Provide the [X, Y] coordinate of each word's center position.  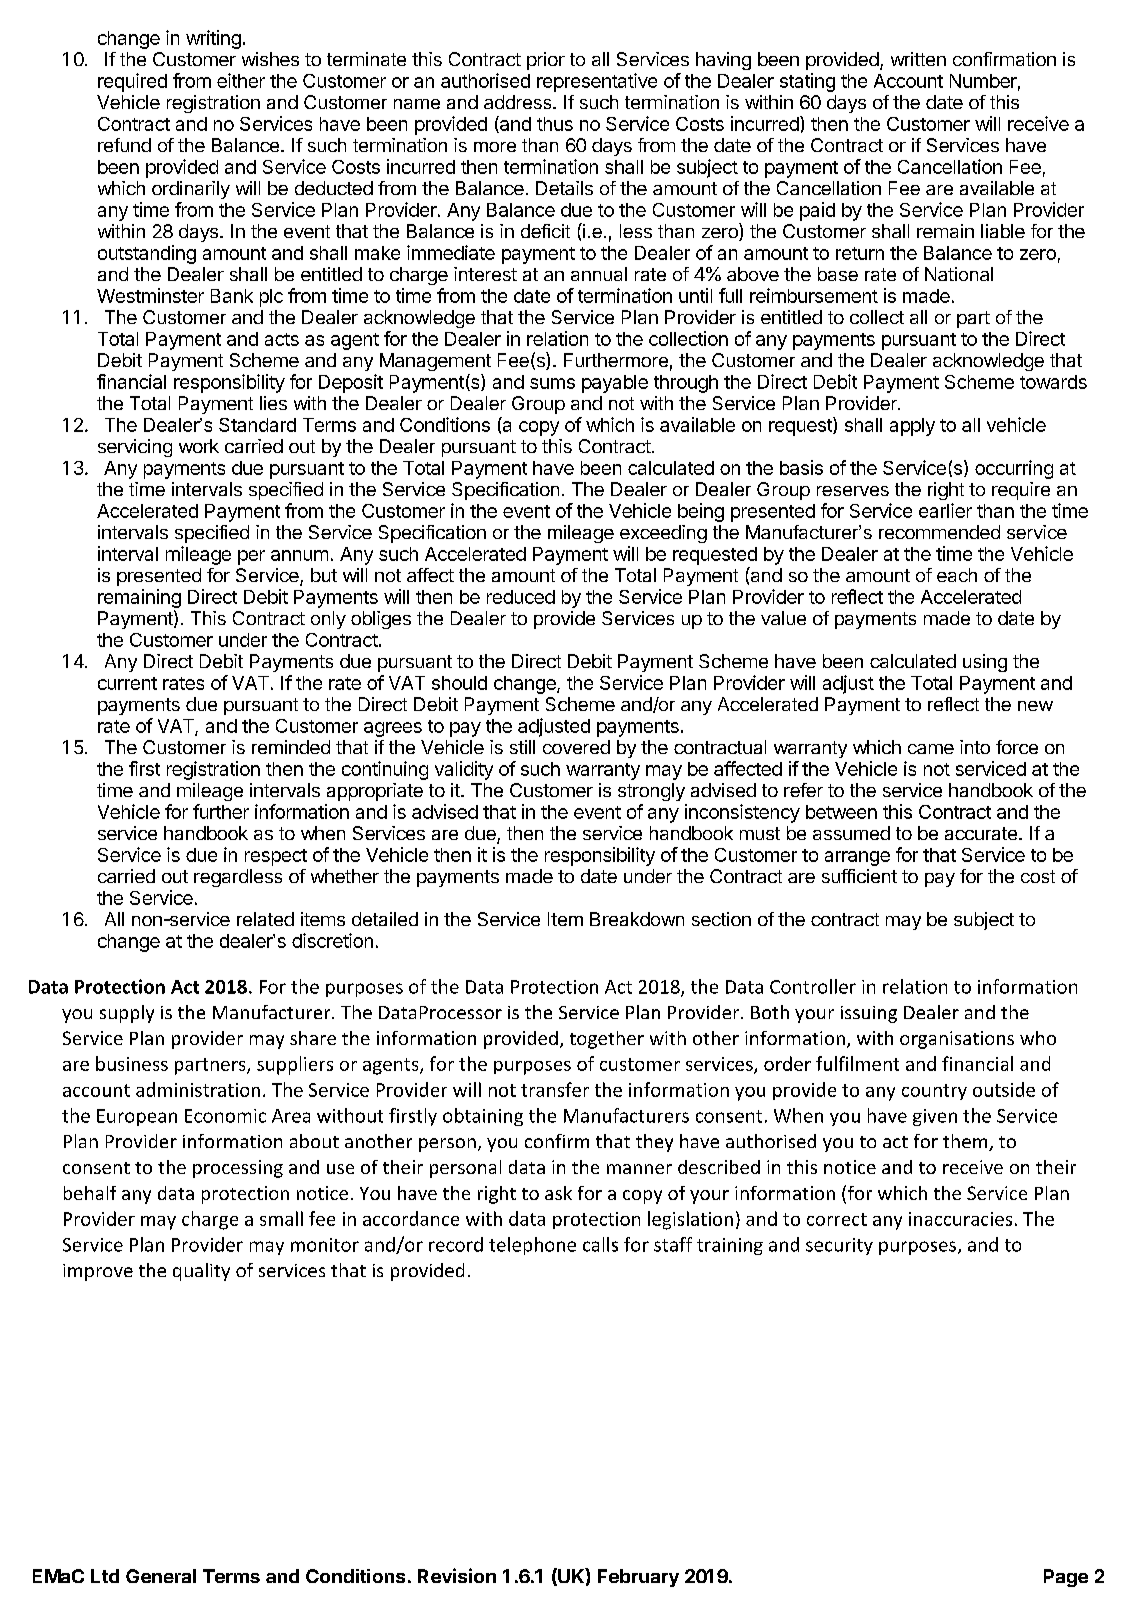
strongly [651, 792]
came [931, 749]
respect [276, 857]
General [161, 1576]
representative [597, 82]
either [241, 80]
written [918, 59]
